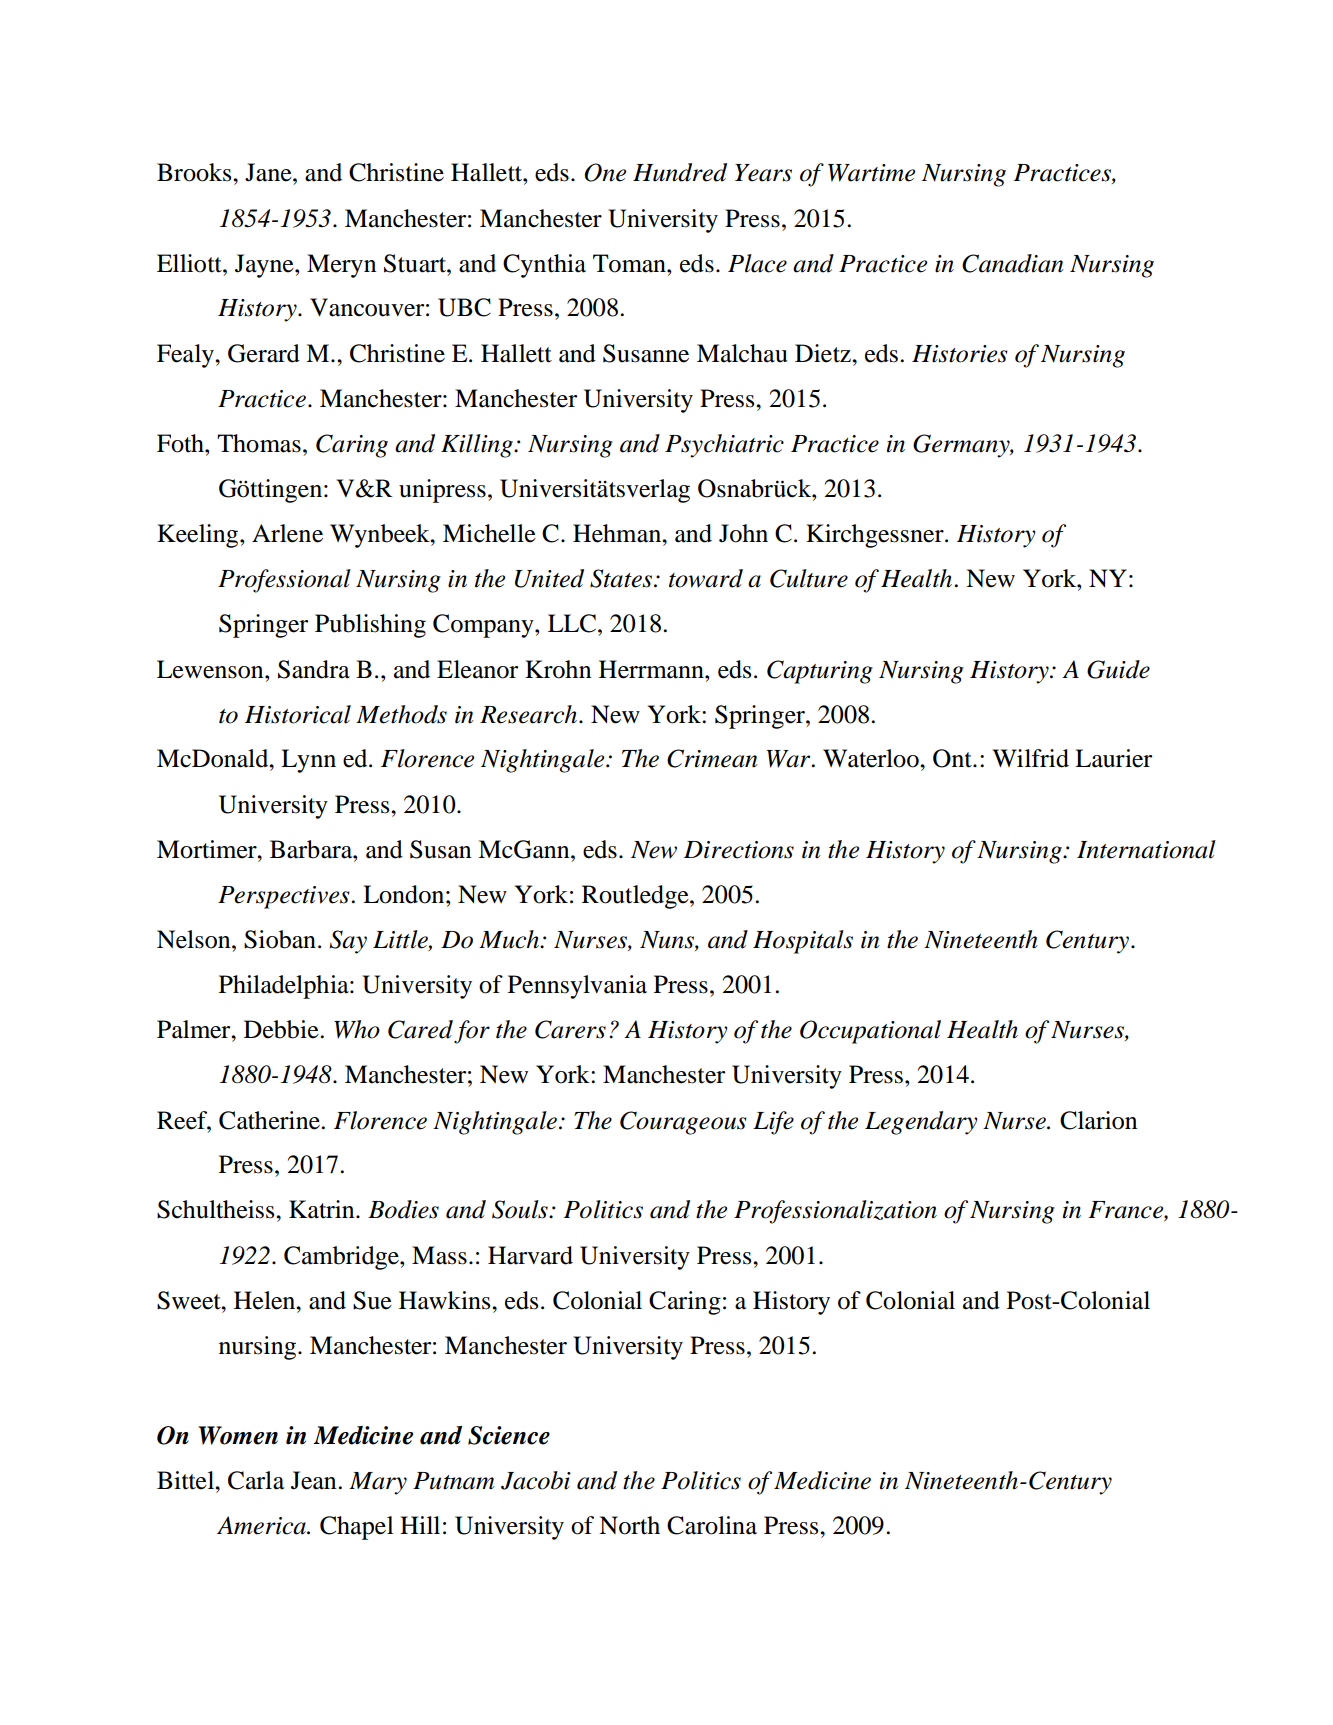  What do you see at coordinates (652, 669) in the document?
I see `Herrmann` at bounding box center [652, 669].
